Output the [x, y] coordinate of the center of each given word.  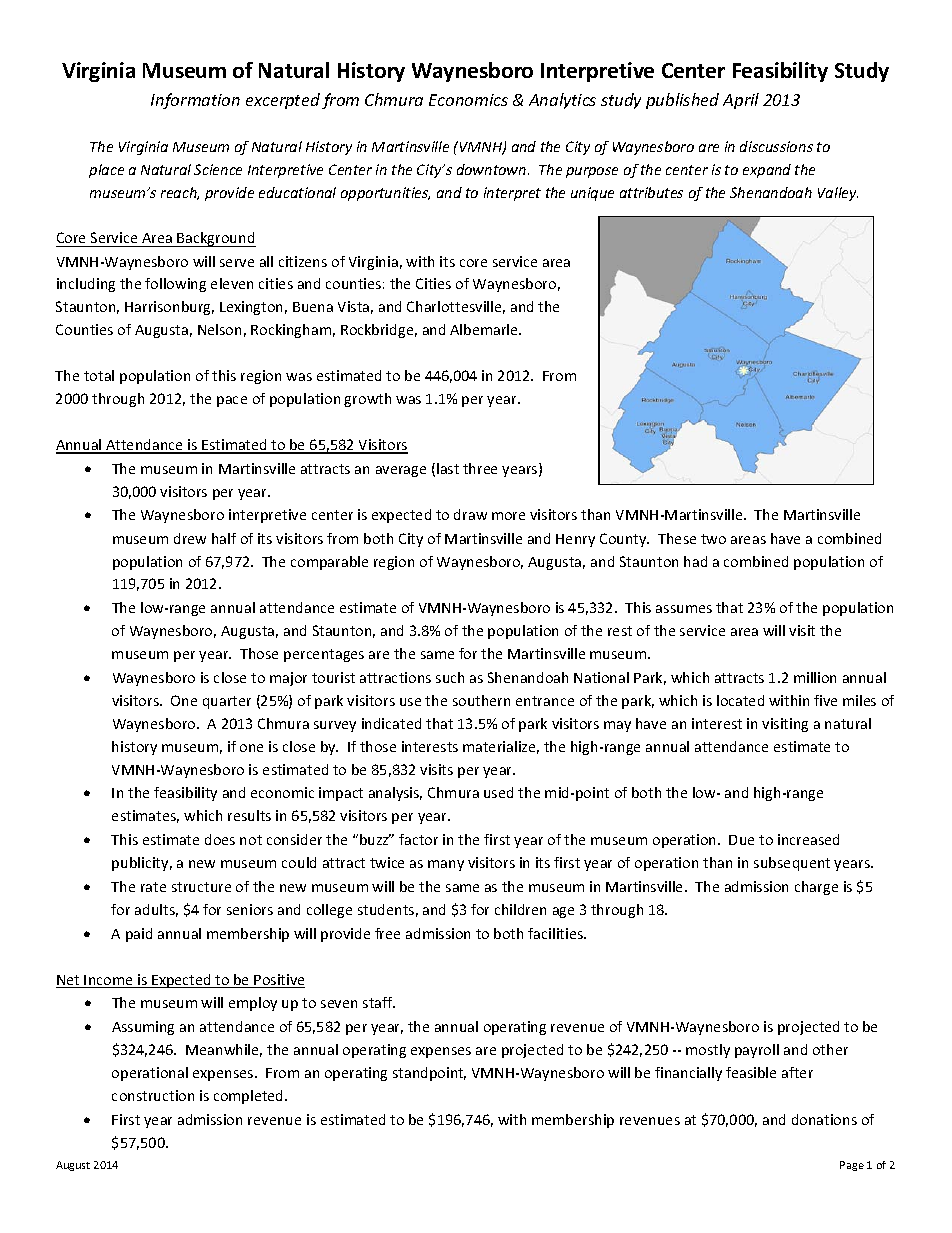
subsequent [792, 864]
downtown [493, 169]
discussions [776, 146]
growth [367, 400]
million [815, 677]
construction [153, 1095]
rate [153, 887]
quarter [227, 702]
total [99, 375]
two [713, 539]
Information [195, 101]
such [450, 677]
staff [379, 1002]
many [446, 865]
